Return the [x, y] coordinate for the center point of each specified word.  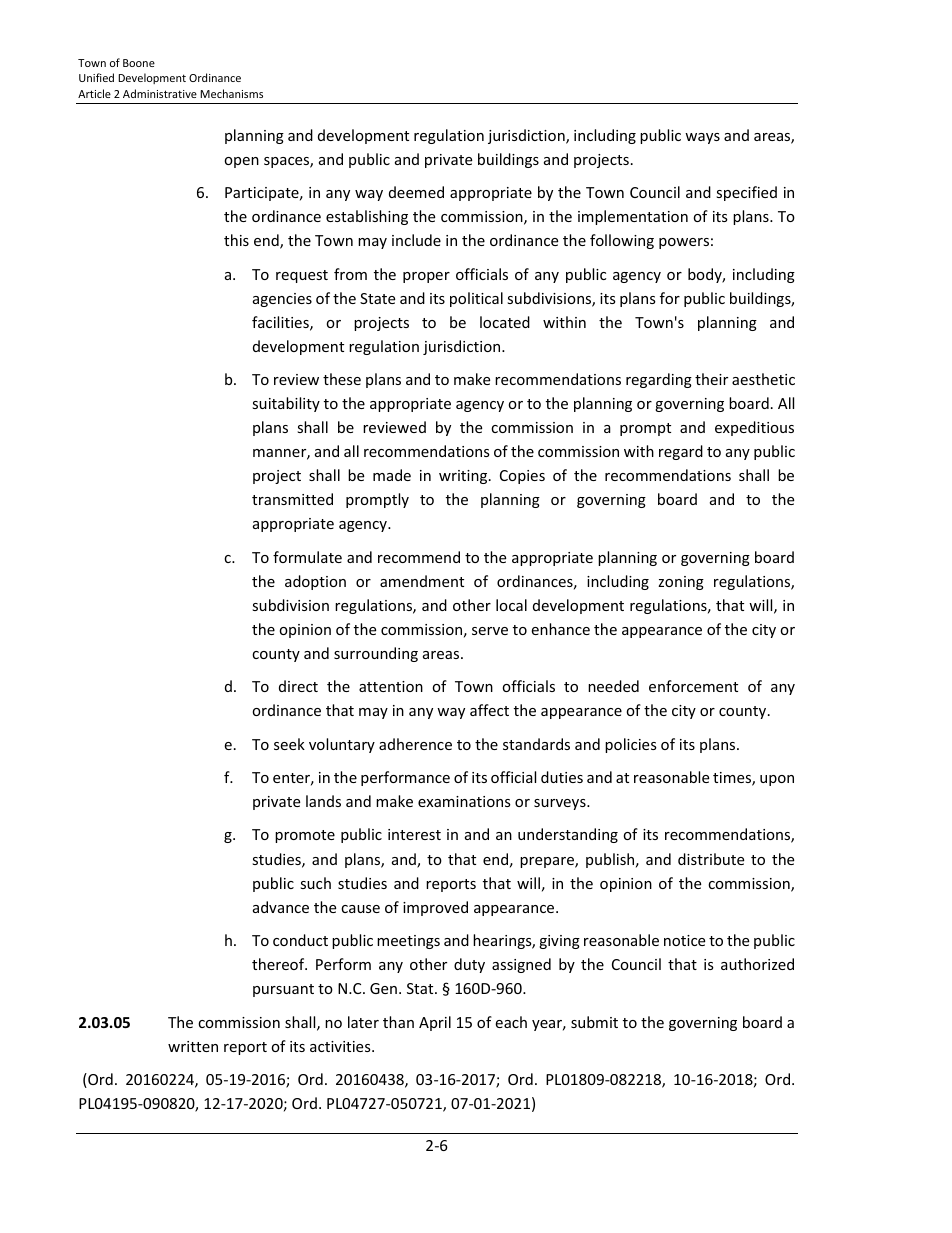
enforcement [693, 686]
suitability [286, 404]
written [193, 1046]
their [711, 379]
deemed [416, 192]
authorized [757, 964]
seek [289, 744]
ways [702, 138]
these [342, 379]
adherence [415, 744]
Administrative [160, 93]
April [435, 1023]
